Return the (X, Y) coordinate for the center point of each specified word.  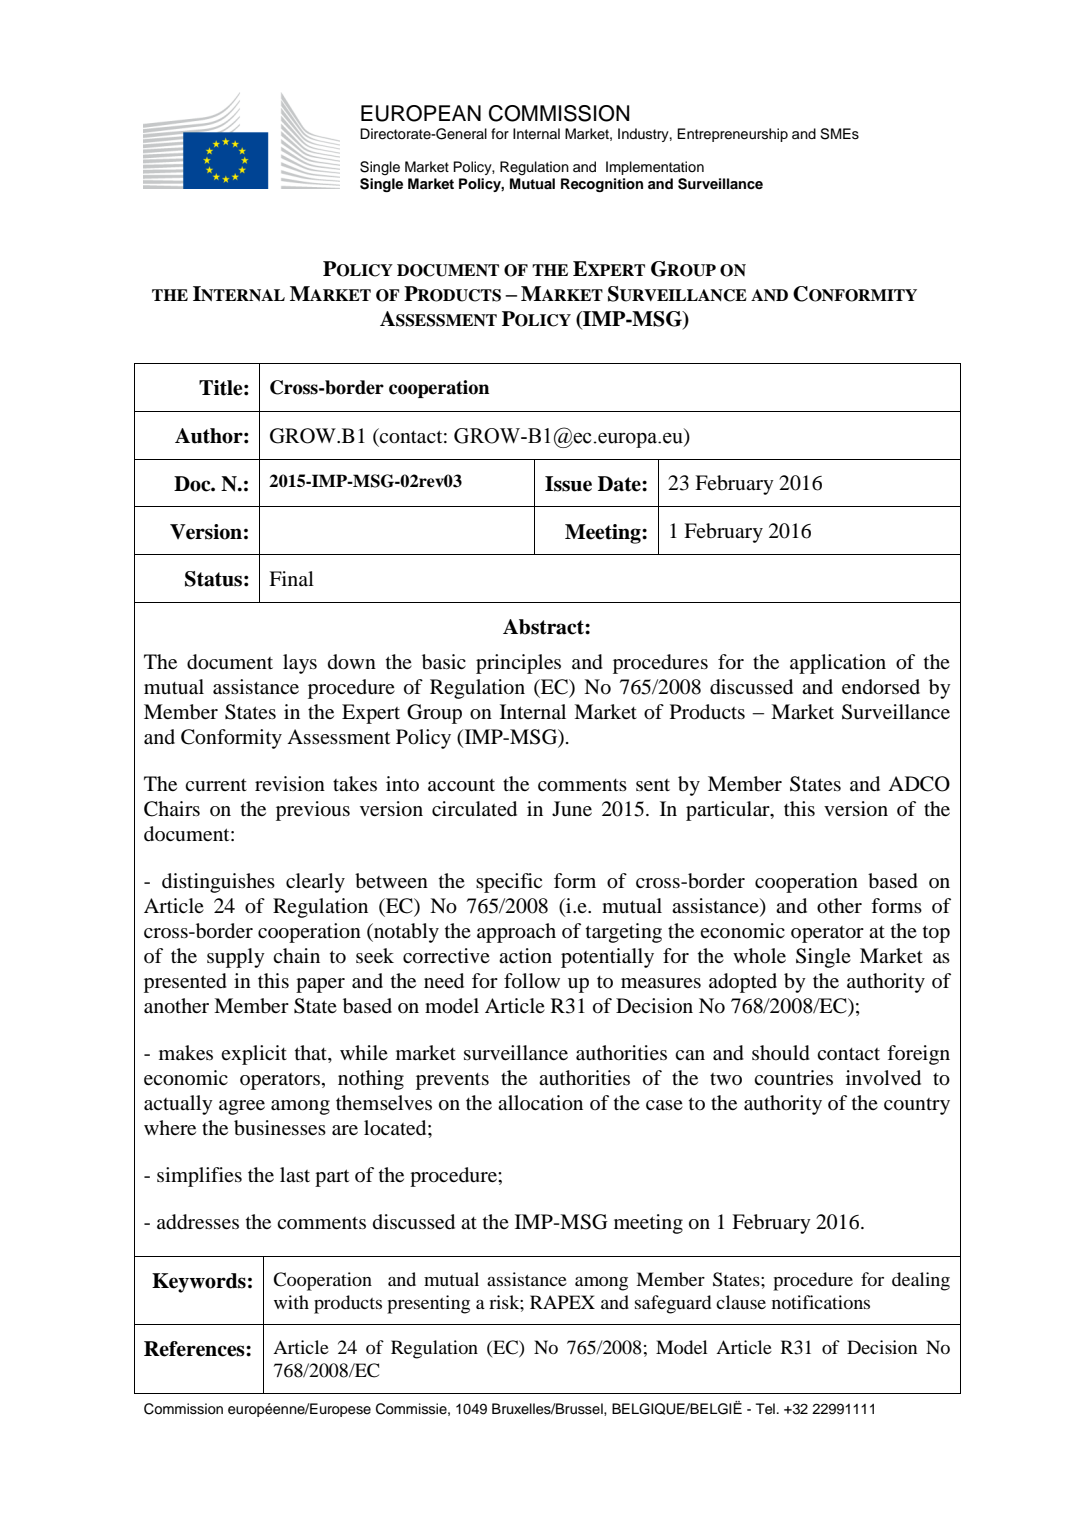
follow (532, 981)
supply (236, 958)
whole (759, 955)
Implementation (655, 168)
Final (291, 578)
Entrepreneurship (732, 135)
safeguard (673, 1304)
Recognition (602, 185)
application (838, 664)
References (195, 1349)
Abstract (544, 627)
